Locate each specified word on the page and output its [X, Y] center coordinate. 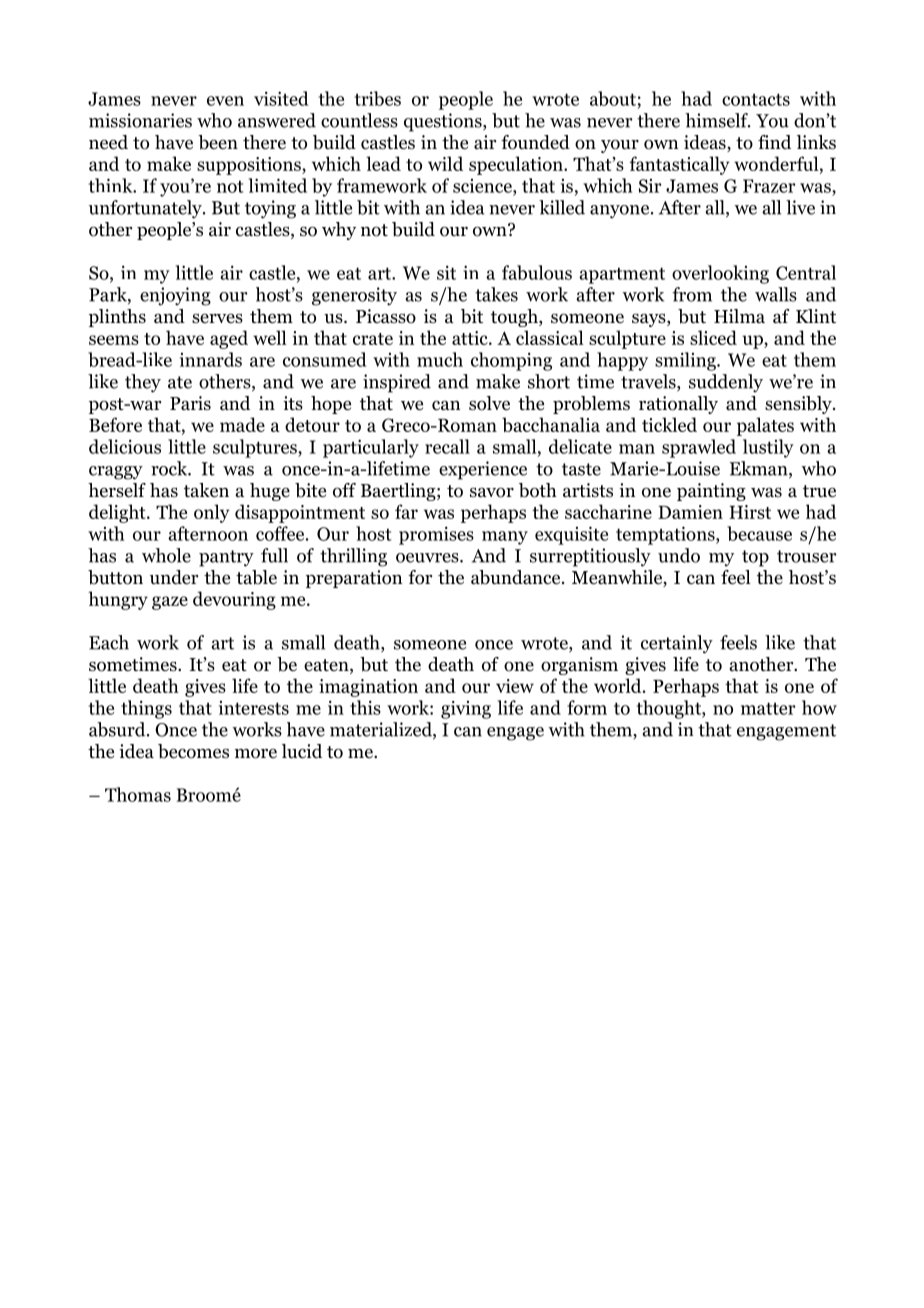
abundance [517, 577]
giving [466, 710]
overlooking [720, 274]
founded [535, 142]
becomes [193, 751]
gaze [170, 603]
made [242, 424]
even [225, 101]
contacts [756, 99]
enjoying [175, 296]
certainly [677, 644]
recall [447, 446]
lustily [768, 448]
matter [768, 708]
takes [496, 294]
